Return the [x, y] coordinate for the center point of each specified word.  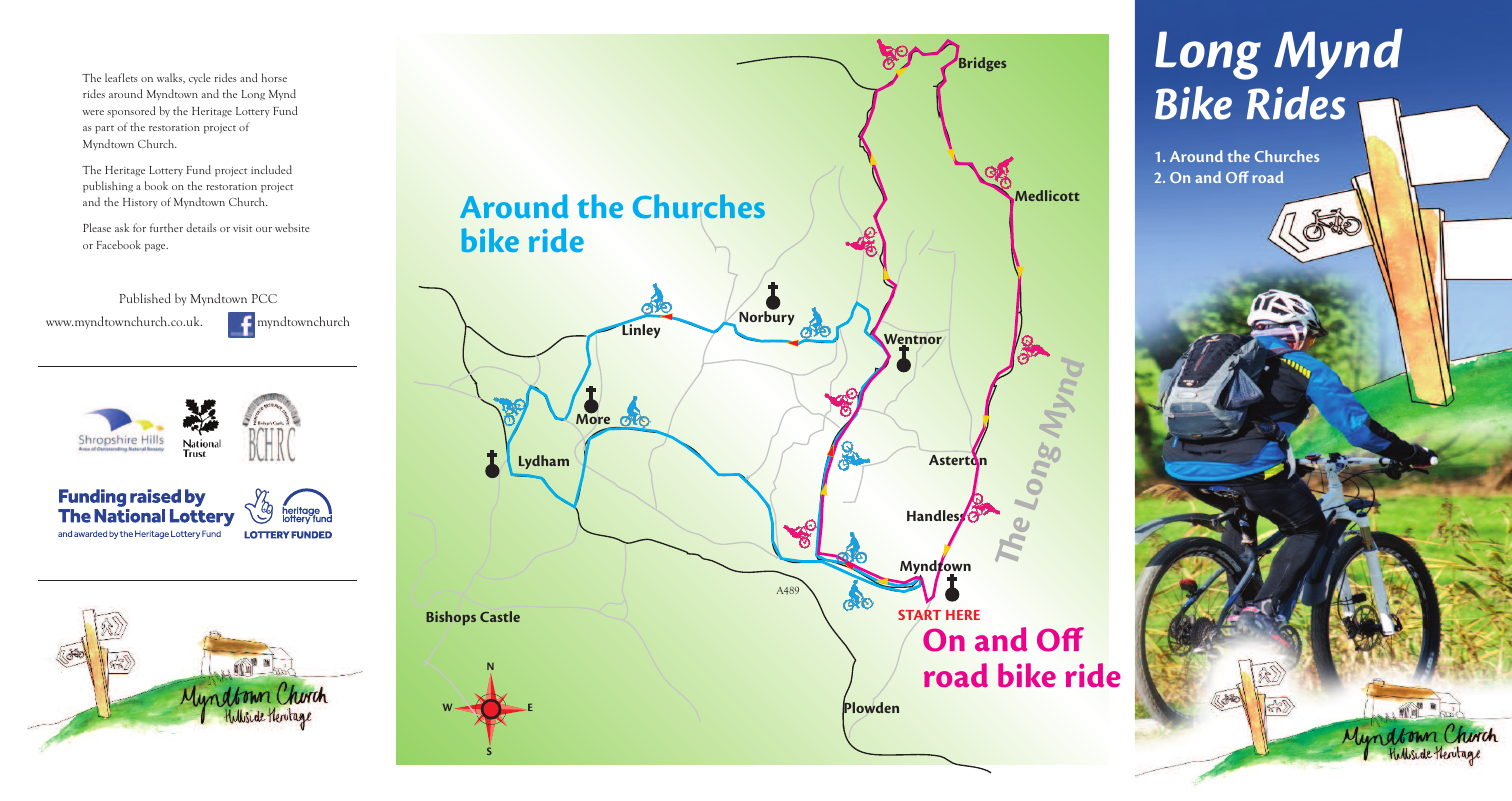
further [166, 227]
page [156, 248]
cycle [200, 78]
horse [274, 77]
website [292, 227]
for [139, 227]
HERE [963, 615]
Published [145, 298]
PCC [264, 298]
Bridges [982, 64]
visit [242, 228]
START [919, 614]
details [201, 227]
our [264, 229]
